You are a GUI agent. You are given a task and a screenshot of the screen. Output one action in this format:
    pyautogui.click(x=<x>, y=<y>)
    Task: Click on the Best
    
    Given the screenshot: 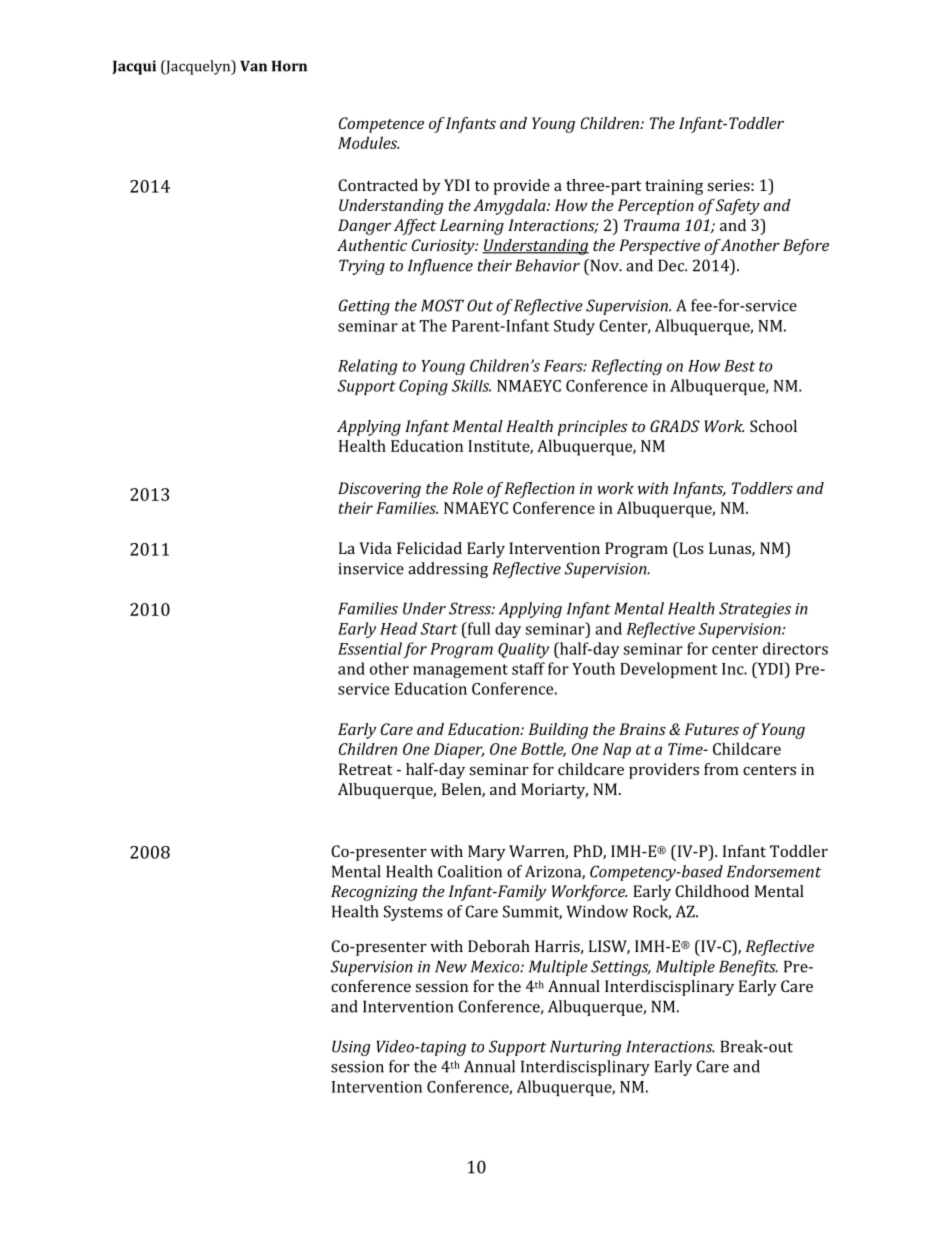 What is the action you would take?
    pyautogui.click(x=739, y=366)
